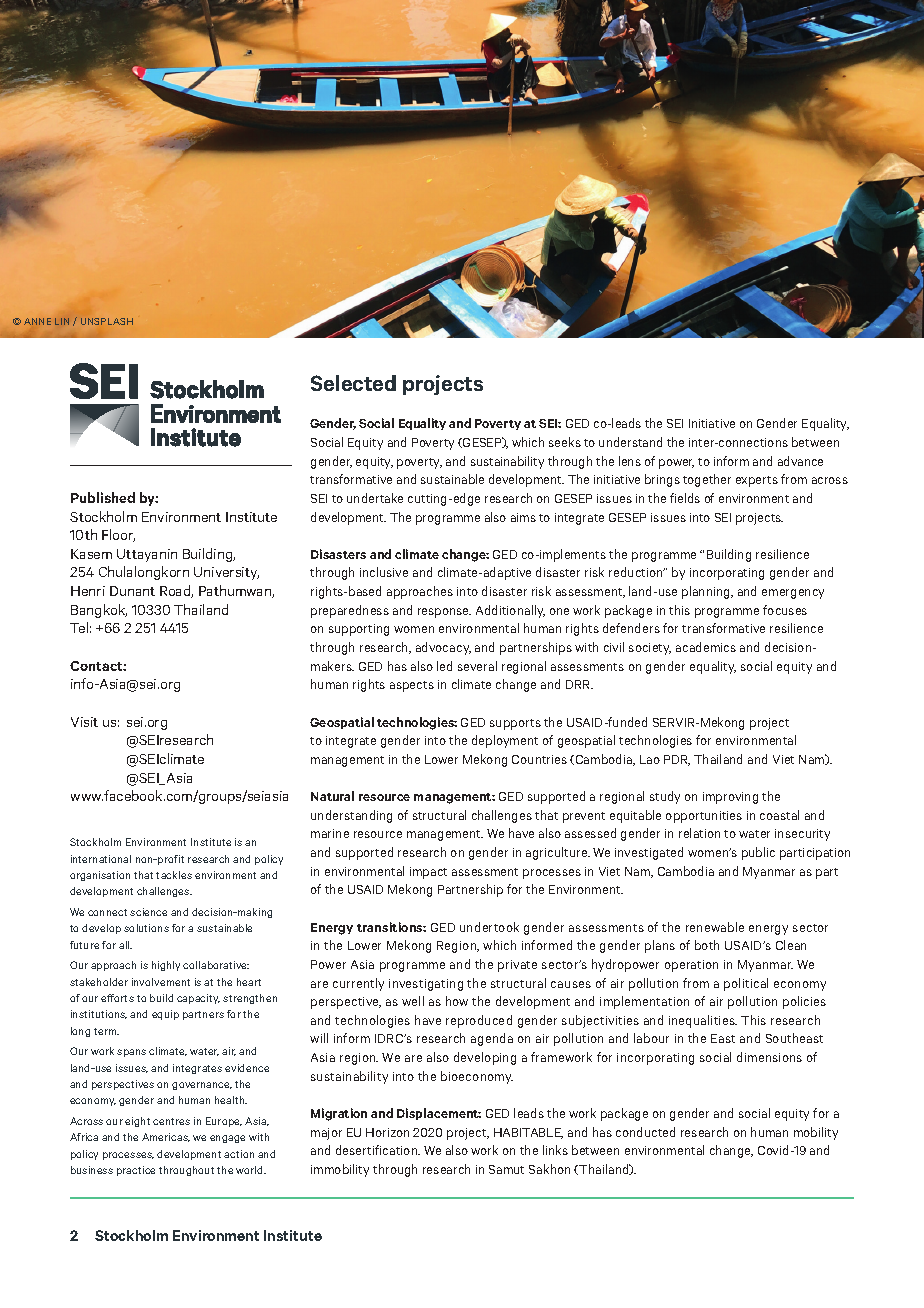 The height and width of the page is (1308, 924). Describe the element at coordinates (505, 741) in the page. I see `deployment` at that location.
